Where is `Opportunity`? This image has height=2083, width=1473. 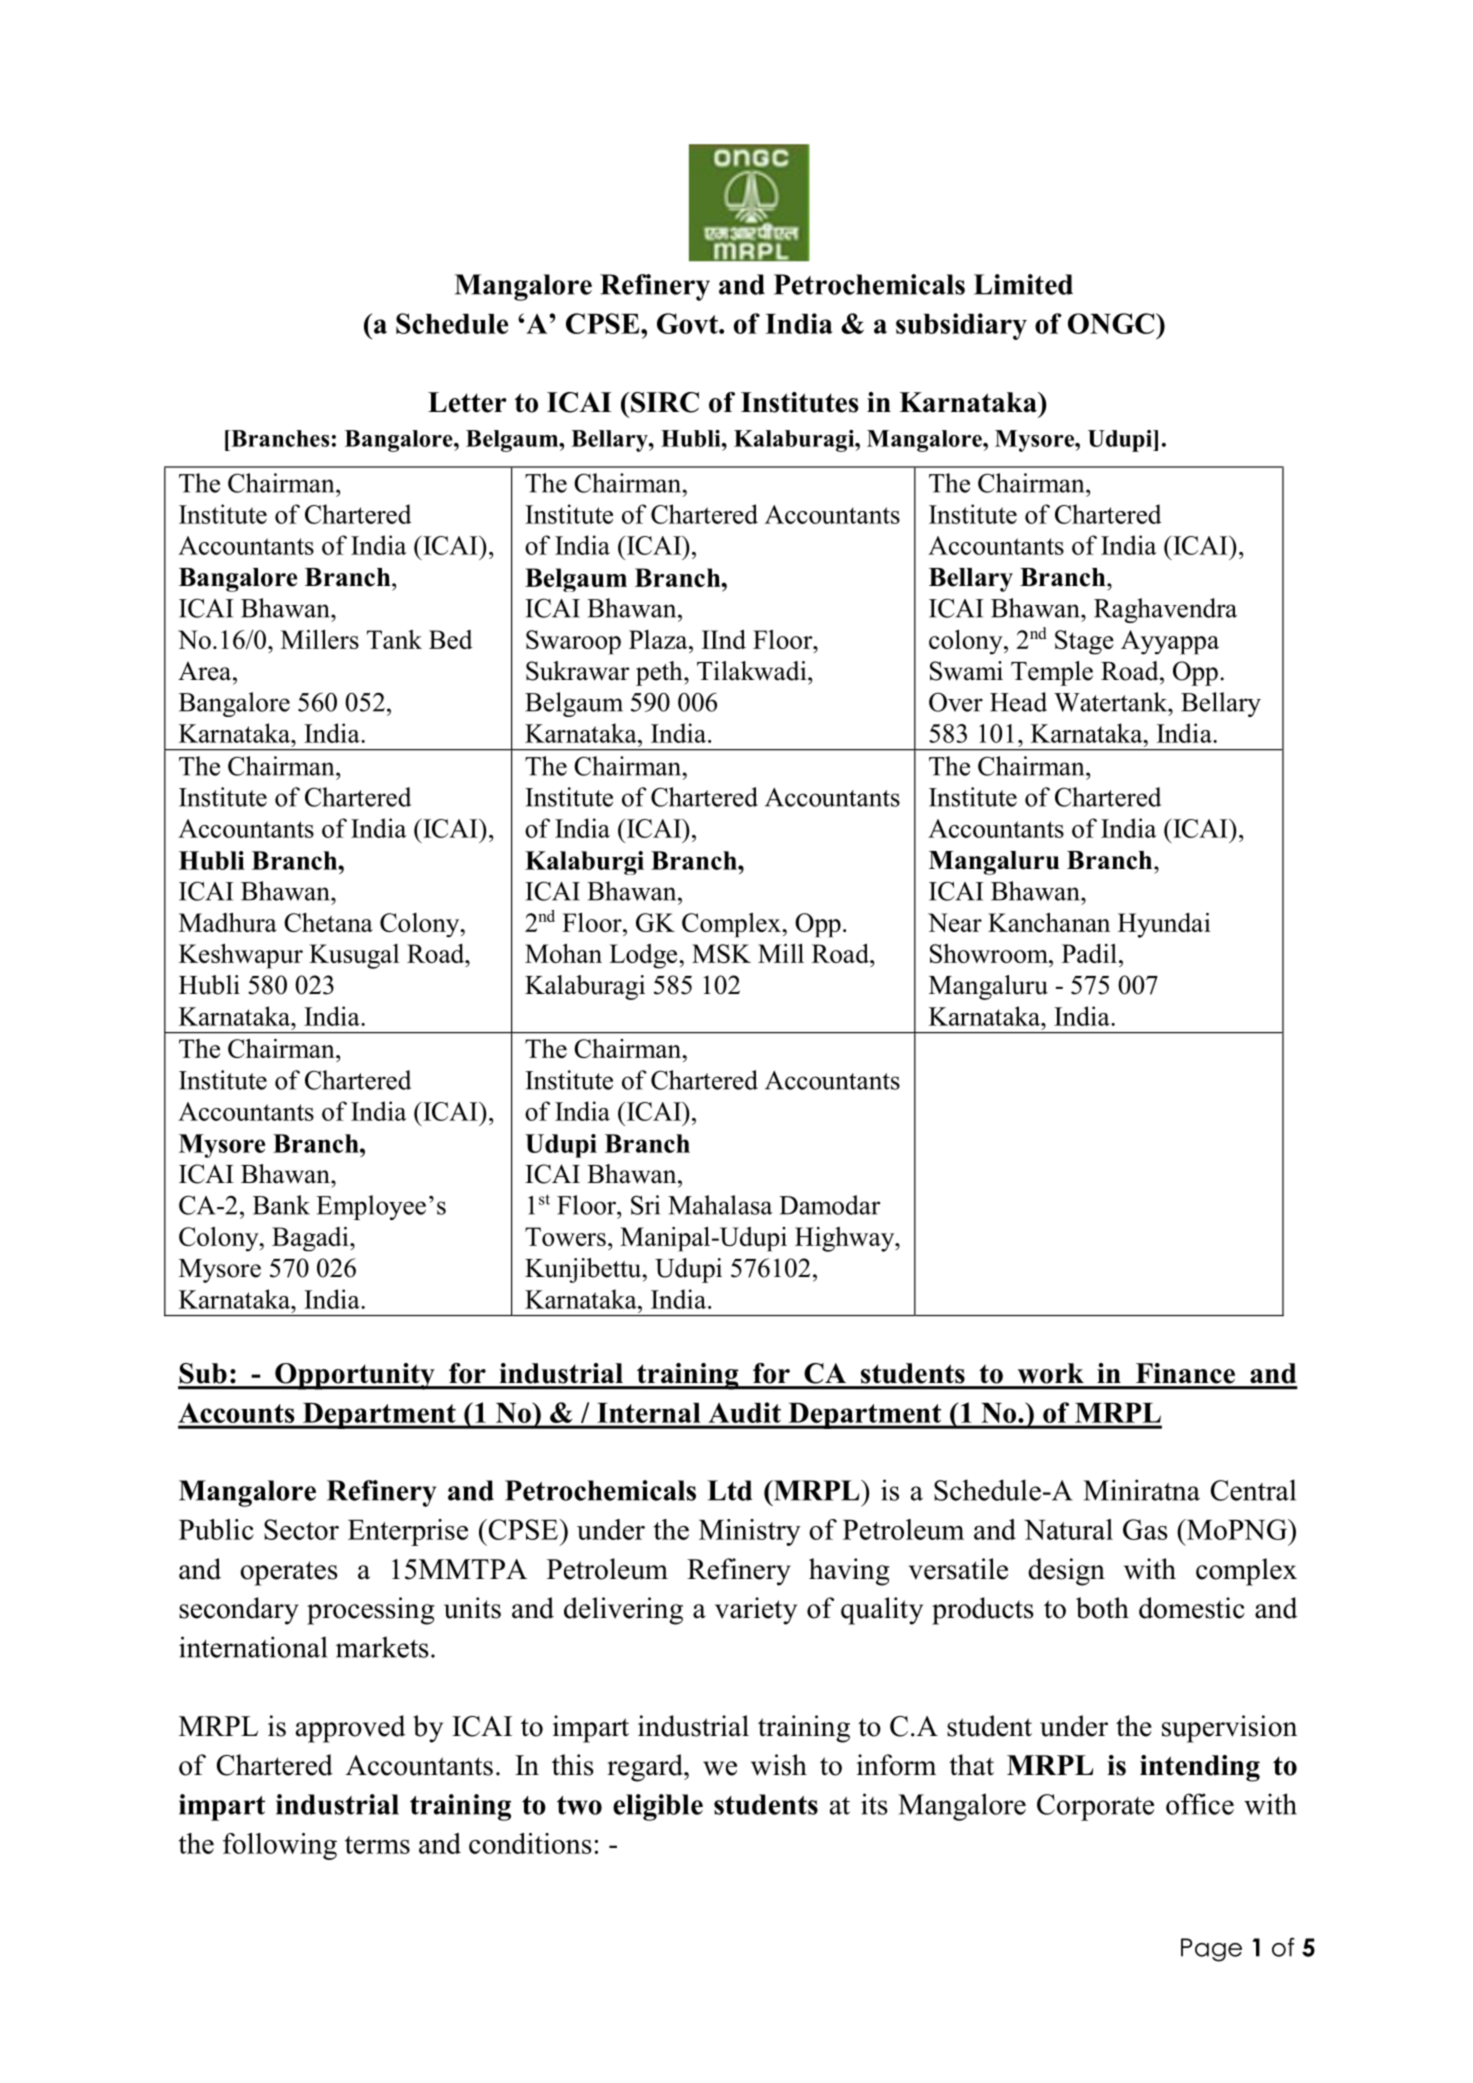
Opportunity is located at coordinates (355, 1376).
